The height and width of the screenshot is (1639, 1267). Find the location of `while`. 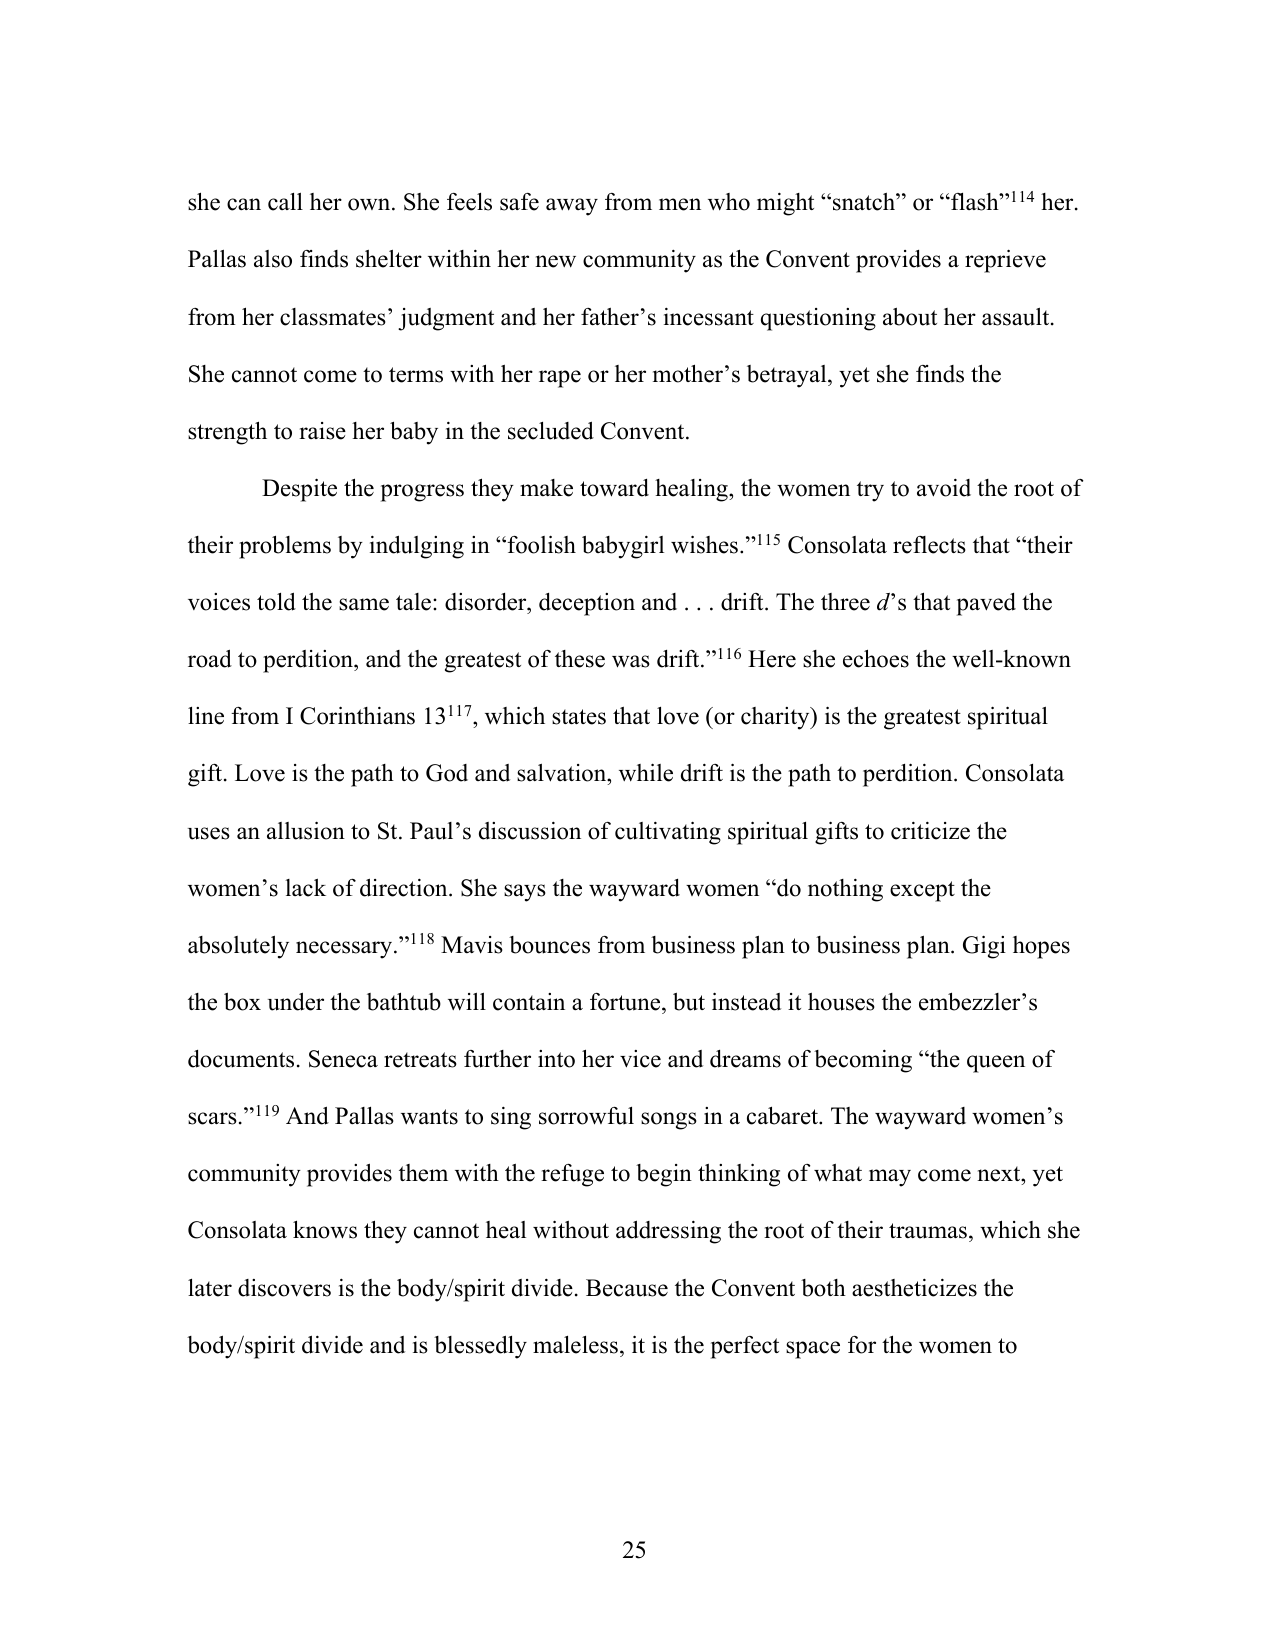

while is located at coordinates (646, 772).
